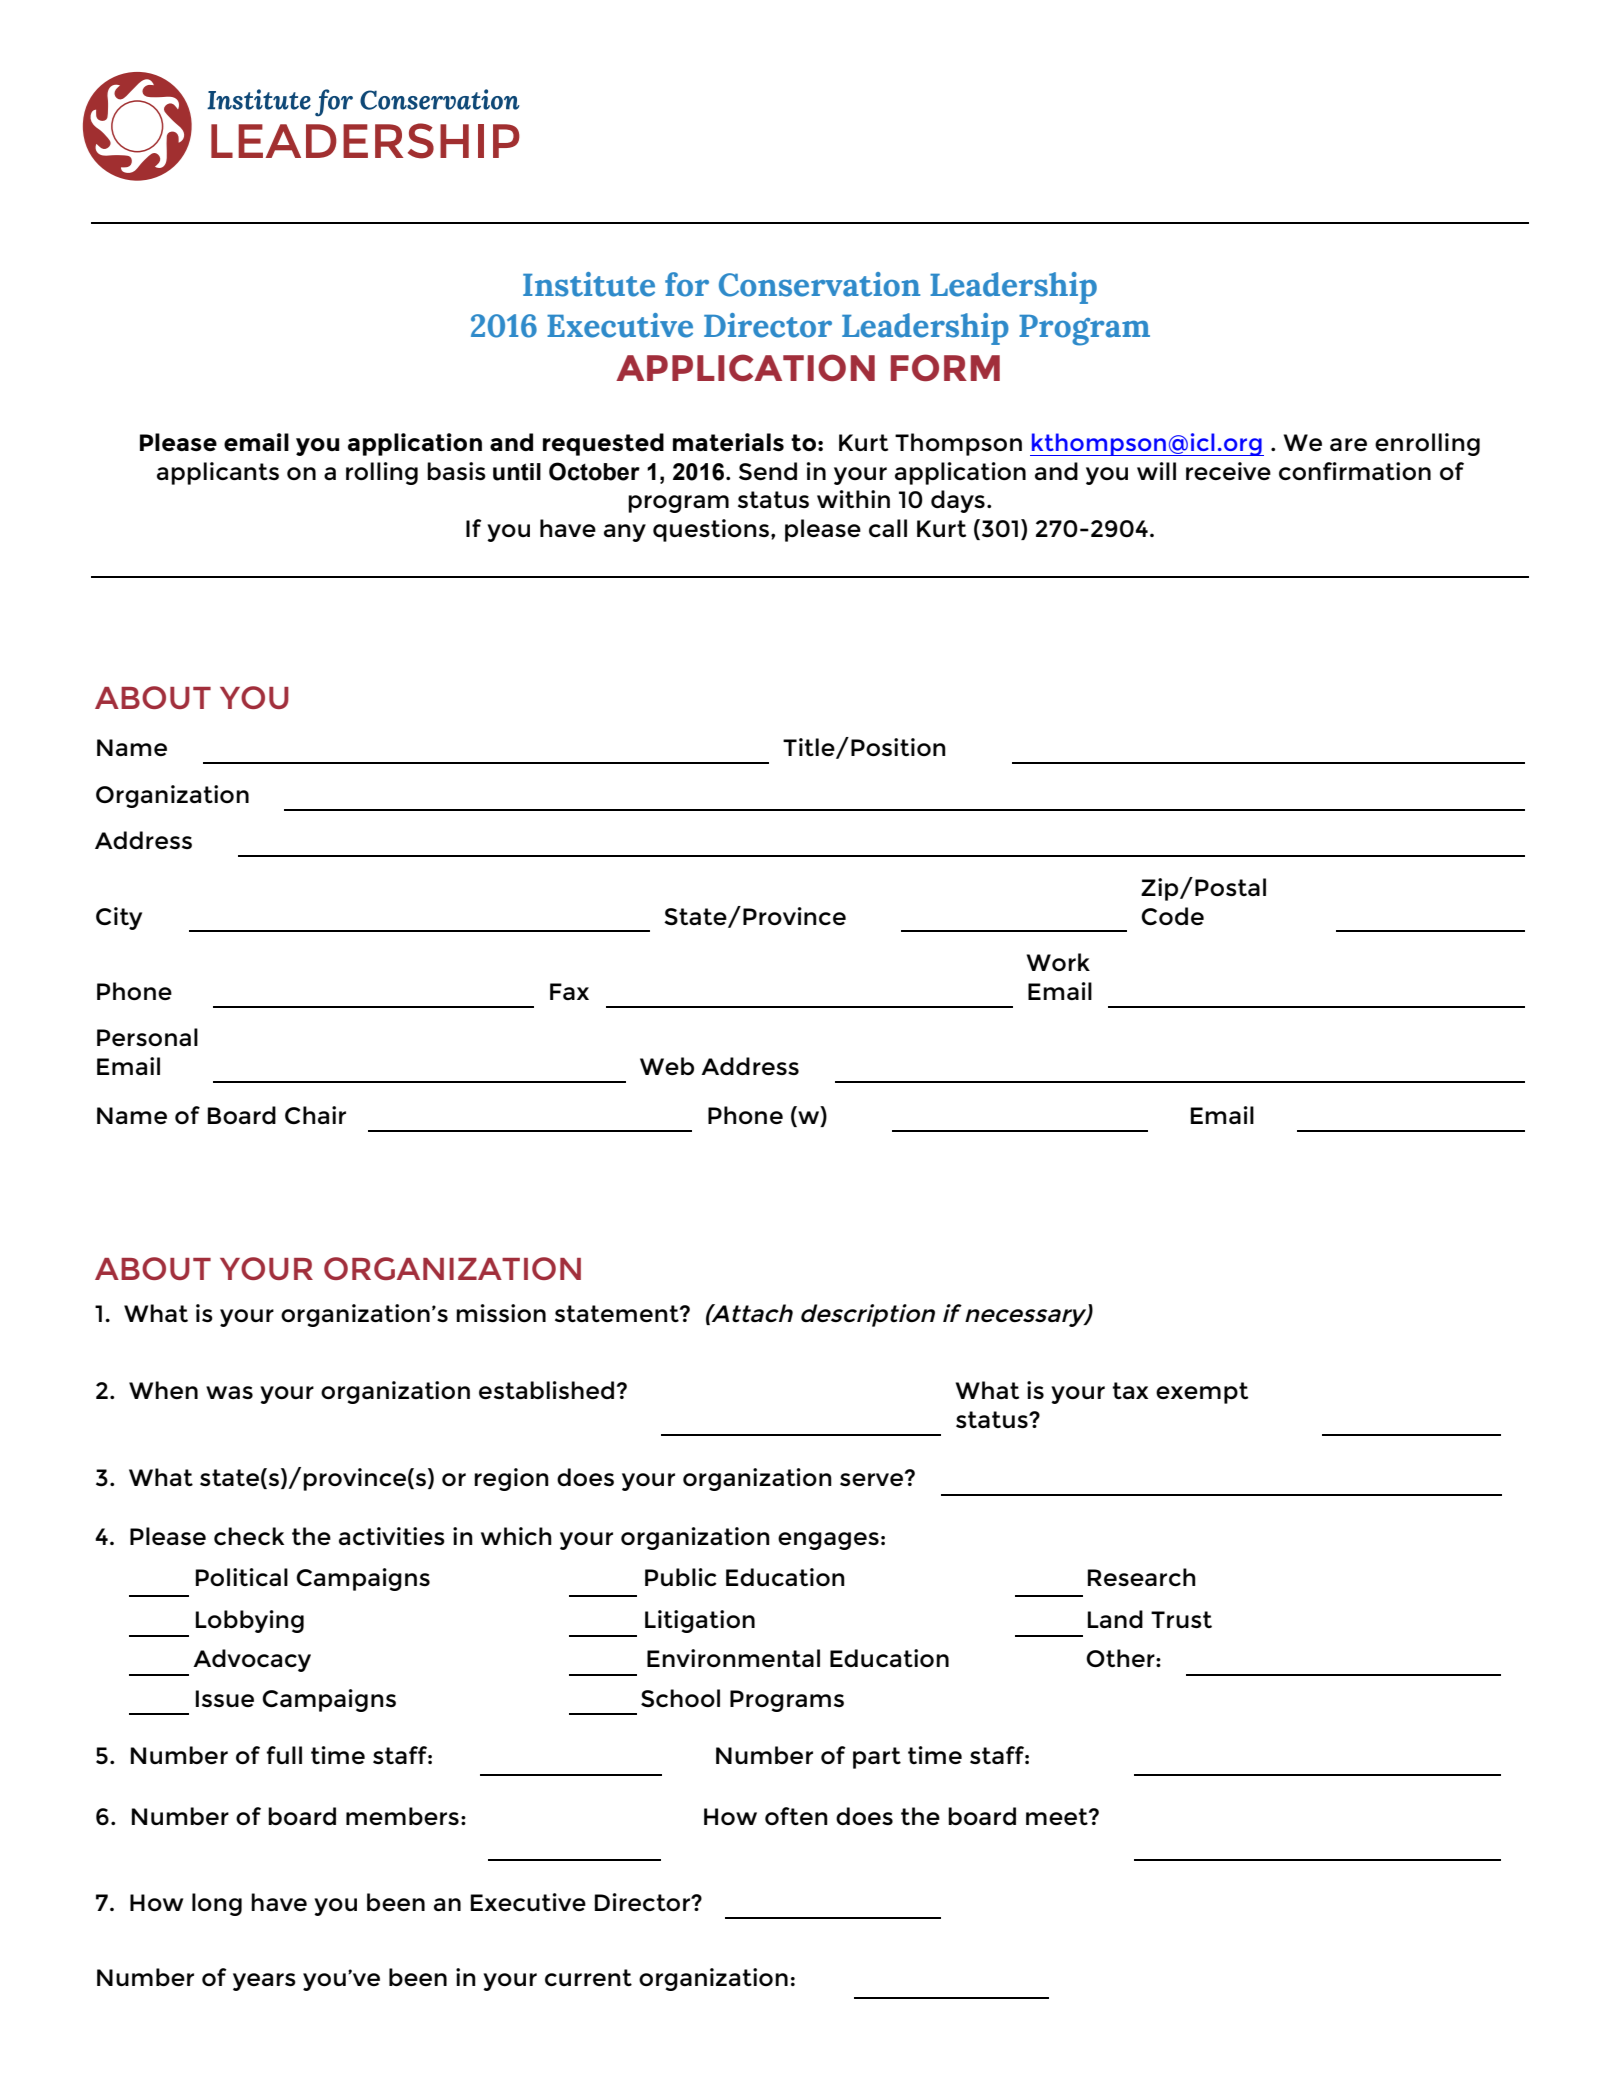 Image resolution: width=1620 pixels, height=2096 pixels. I want to click on current, so click(588, 1977).
